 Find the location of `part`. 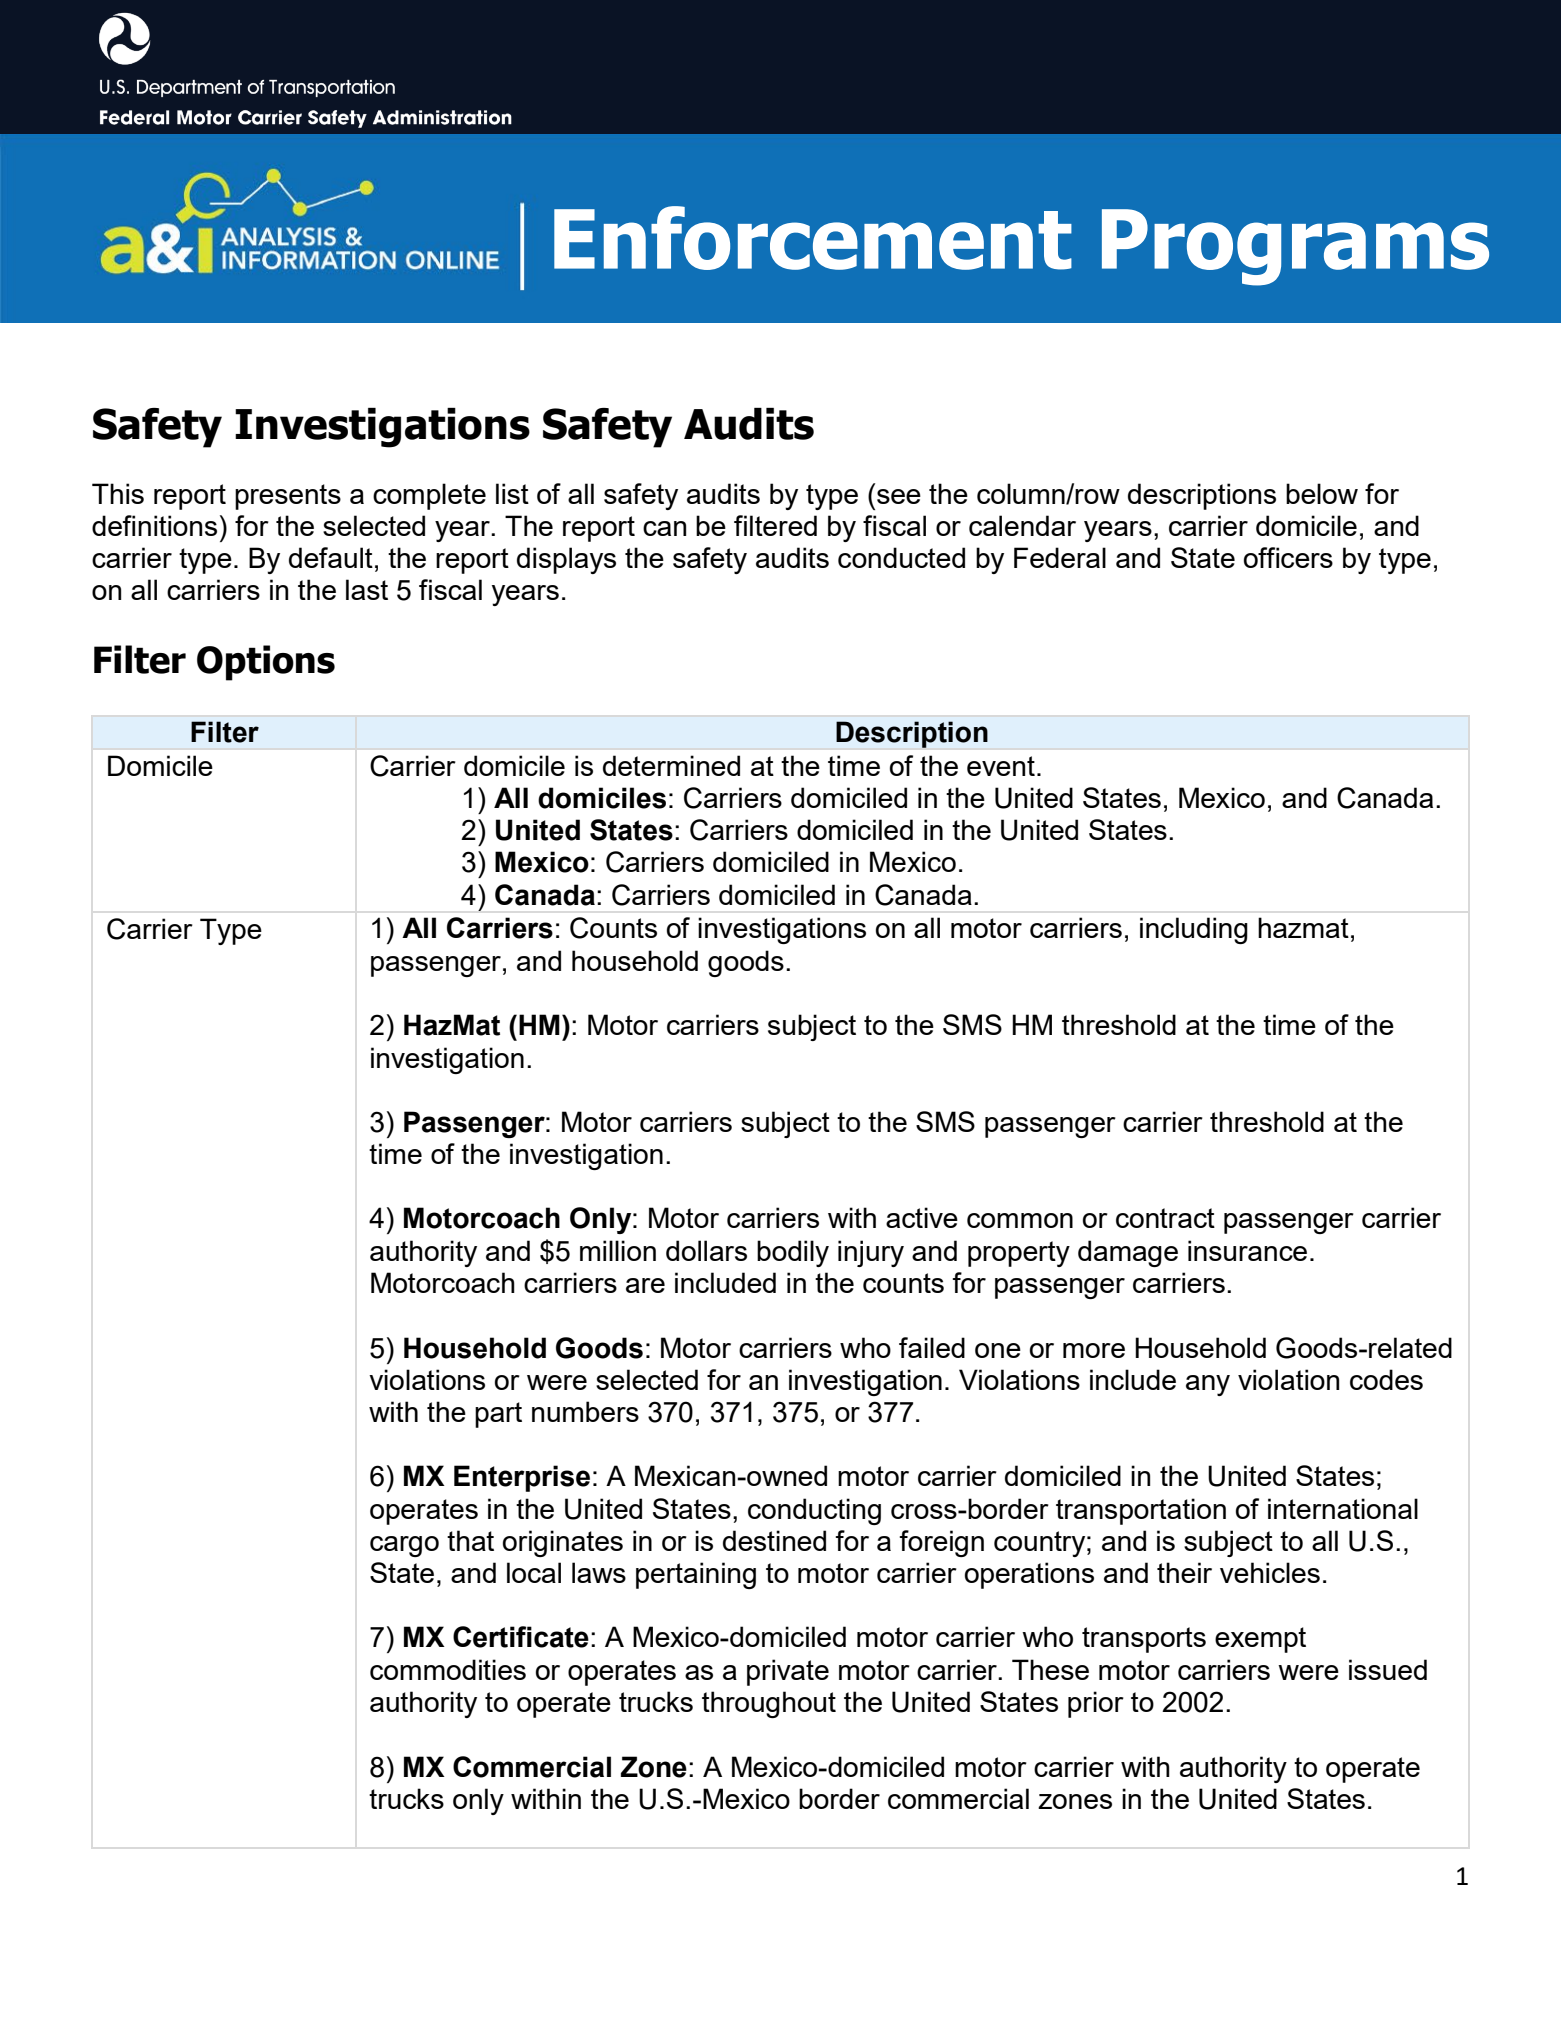

part is located at coordinates (498, 1415).
